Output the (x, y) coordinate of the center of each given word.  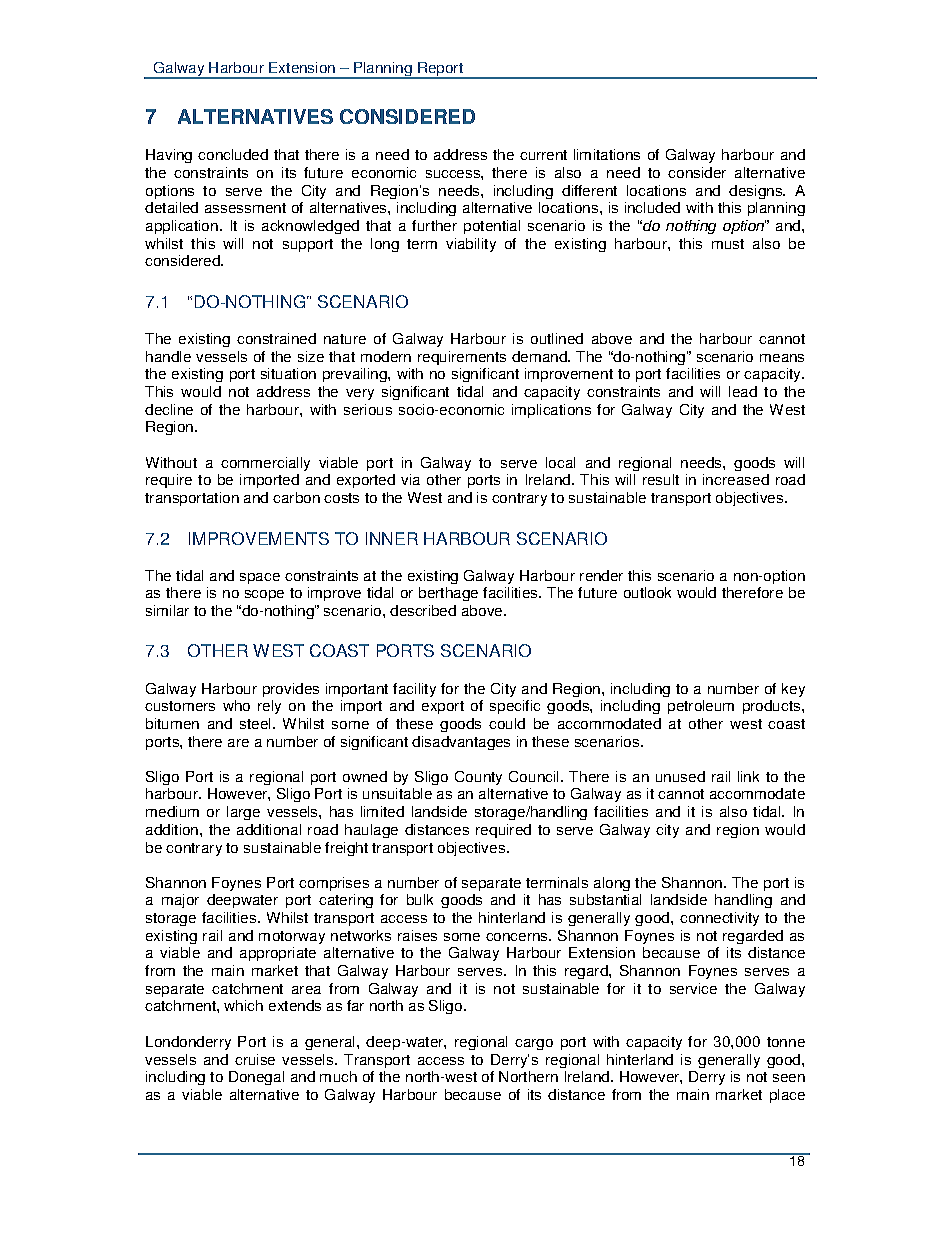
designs (757, 192)
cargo (534, 1044)
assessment (245, 208)
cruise (255, 1059)
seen (789, 1078)
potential (492, 227)
